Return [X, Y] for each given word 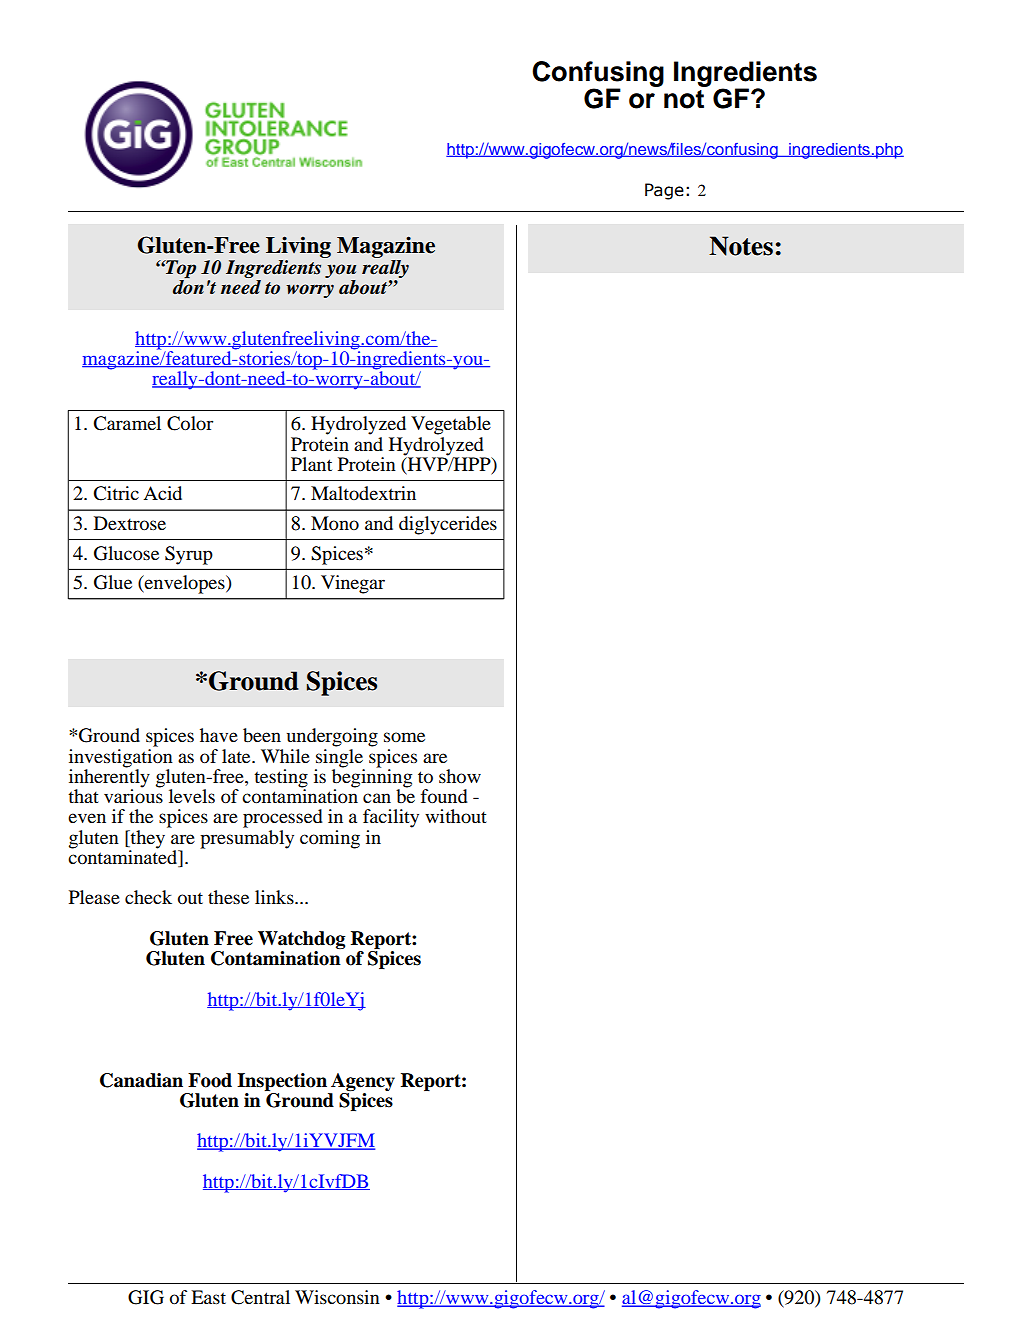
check [148, 897]
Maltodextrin [363, 493]
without [456, 816]
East [208, 1297]
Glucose [126, 553]
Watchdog [302, 940]
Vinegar [353, 584]
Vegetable [451, 425]
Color [190, 423]
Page [664, 191]
